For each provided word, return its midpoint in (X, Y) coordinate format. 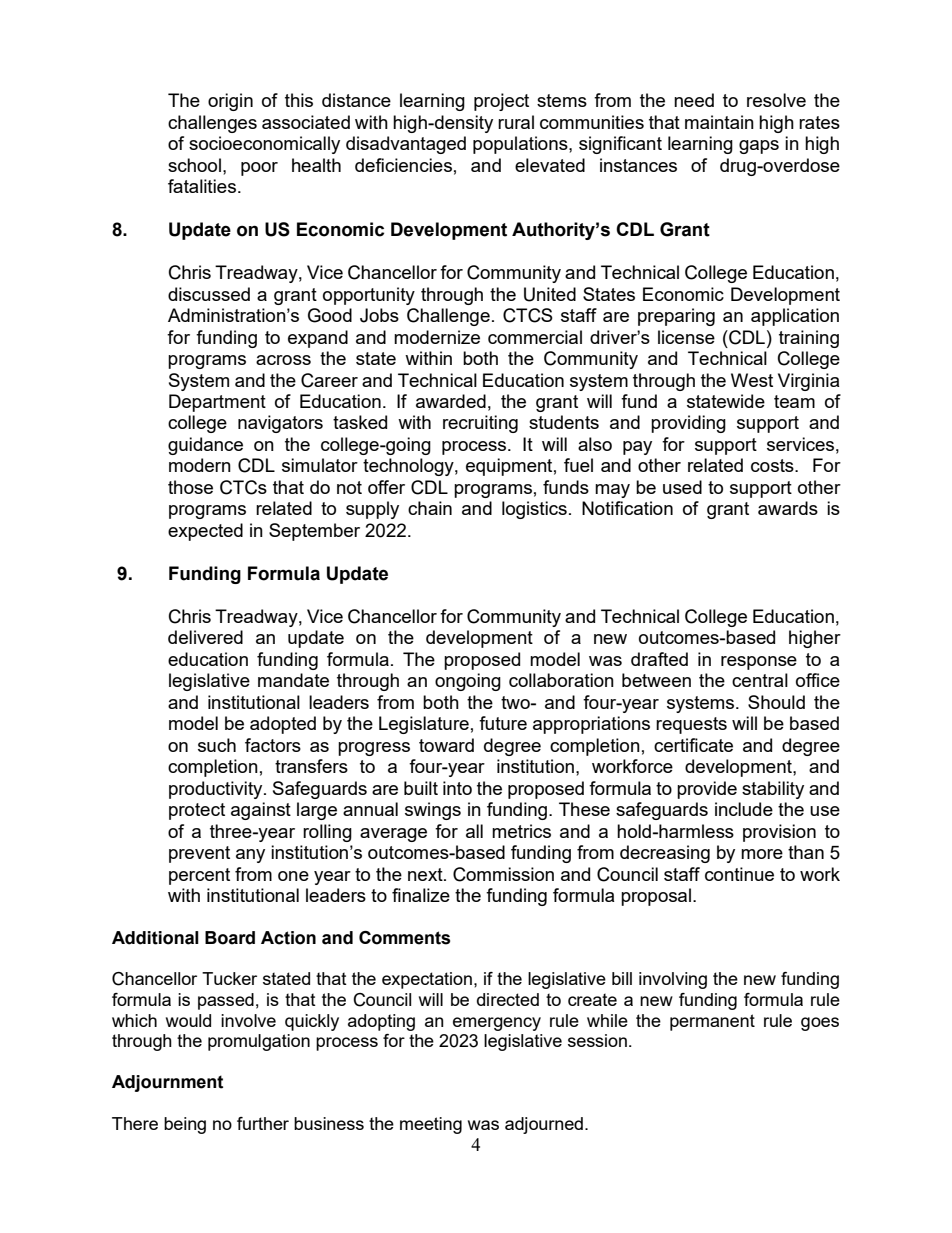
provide (707, 790)
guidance (205, 446)
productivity (217, 790)
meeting (431, 1125)
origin (230, 102)
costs (773, 465)
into (457, 788)
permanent (712, 1022)
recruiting (480, 424)
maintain (719, 122)
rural (516, 122)
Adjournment (167, 1083)
